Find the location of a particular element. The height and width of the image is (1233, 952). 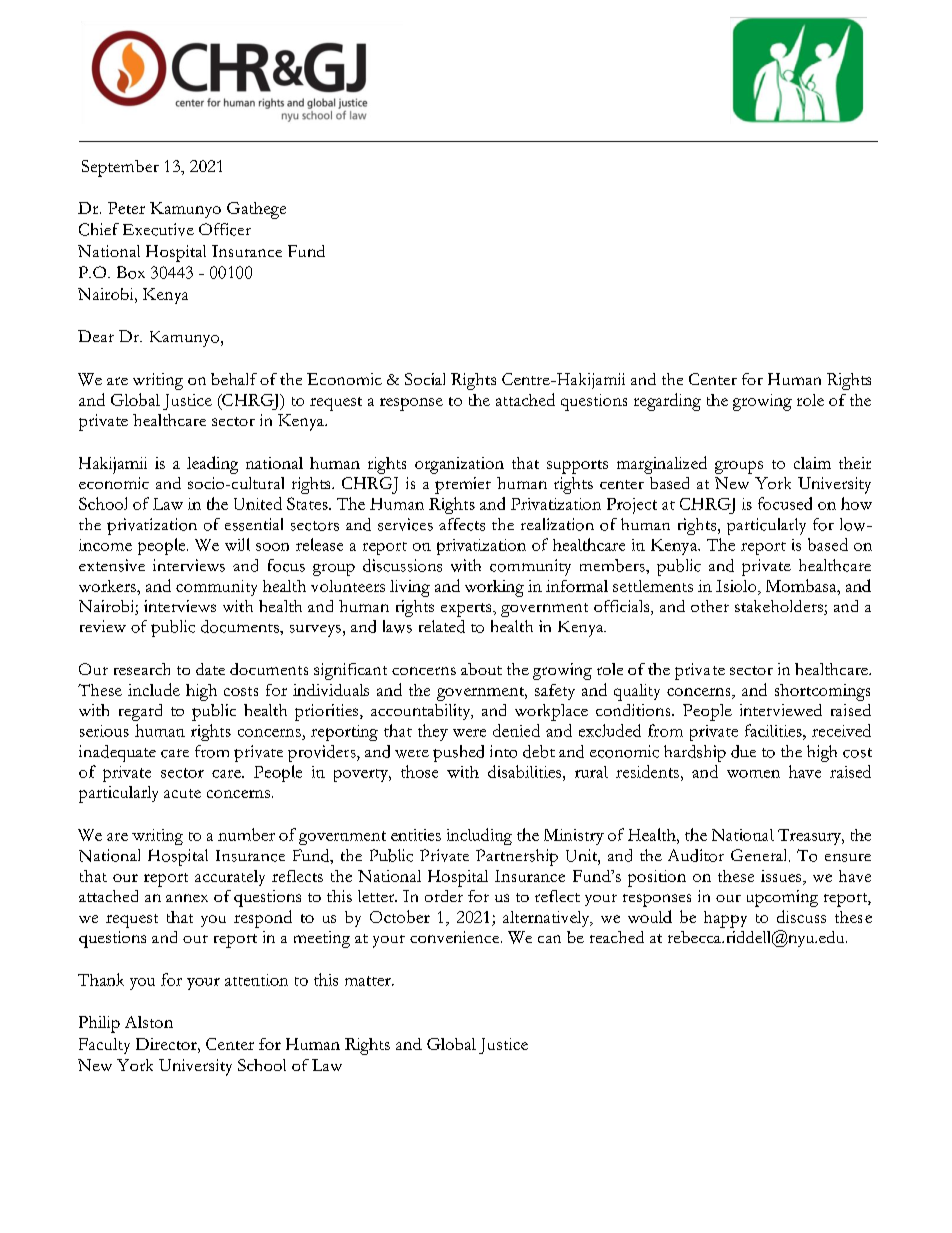

happy is located at coordinates (725, 919).
